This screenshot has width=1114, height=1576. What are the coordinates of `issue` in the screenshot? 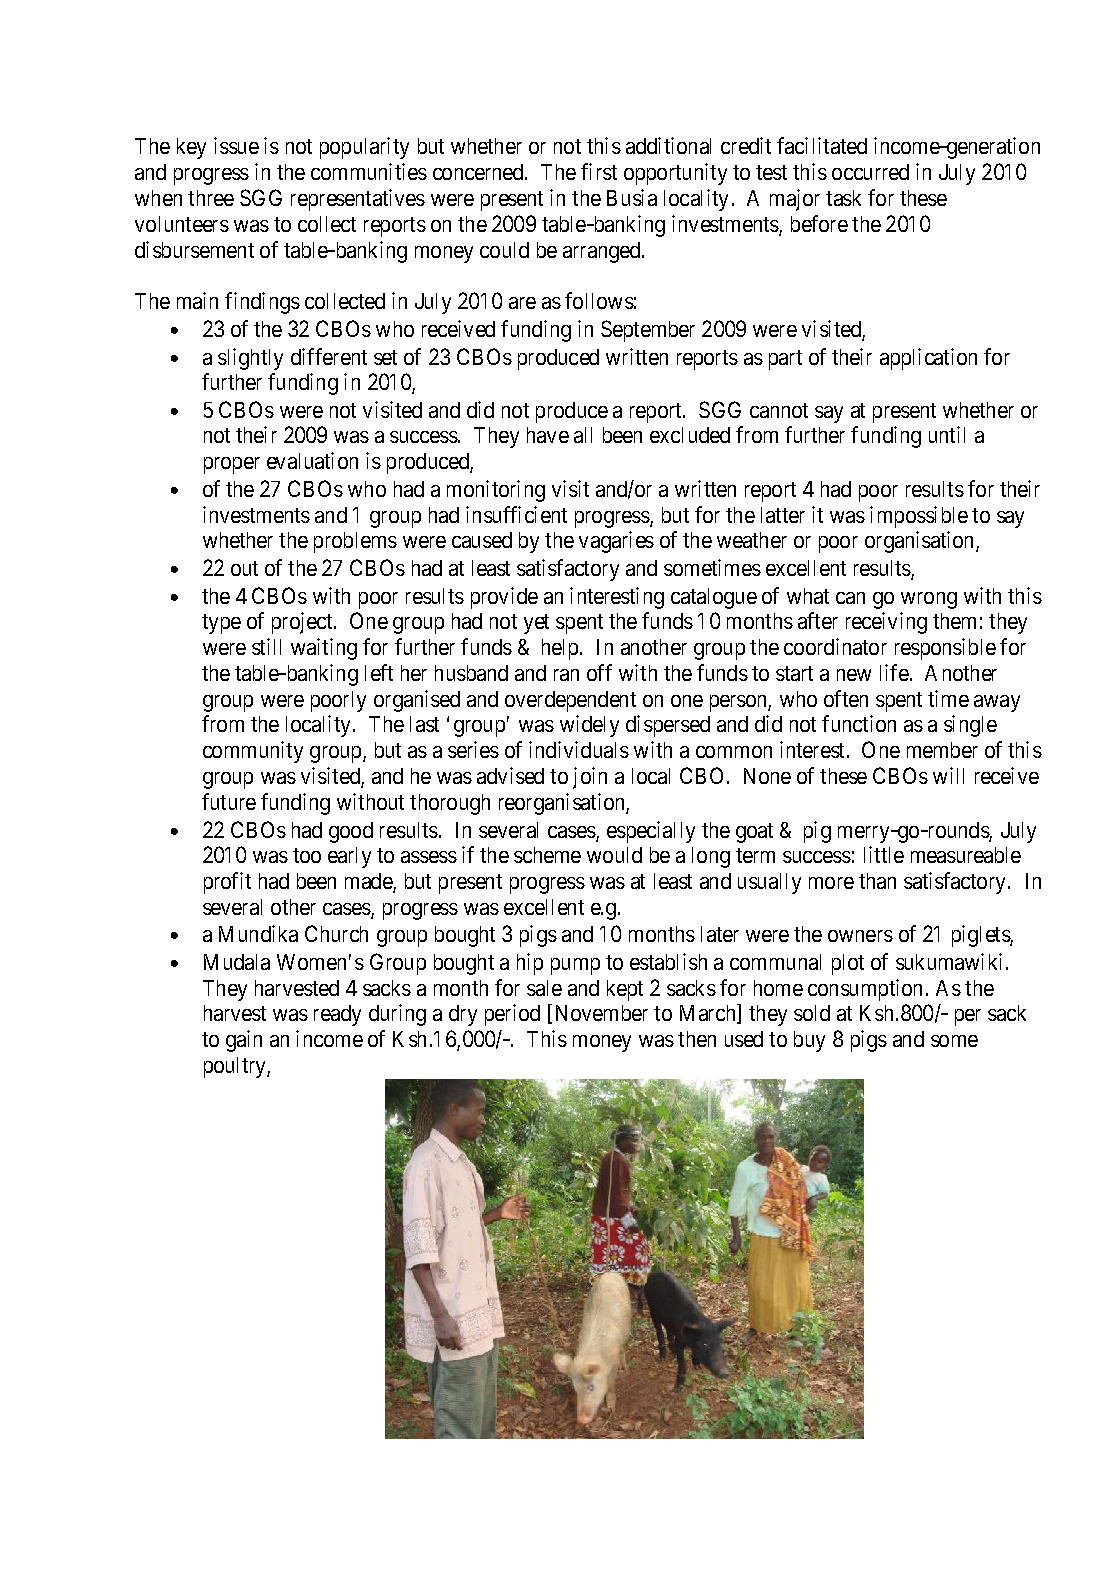 It's located at (236, 145).
